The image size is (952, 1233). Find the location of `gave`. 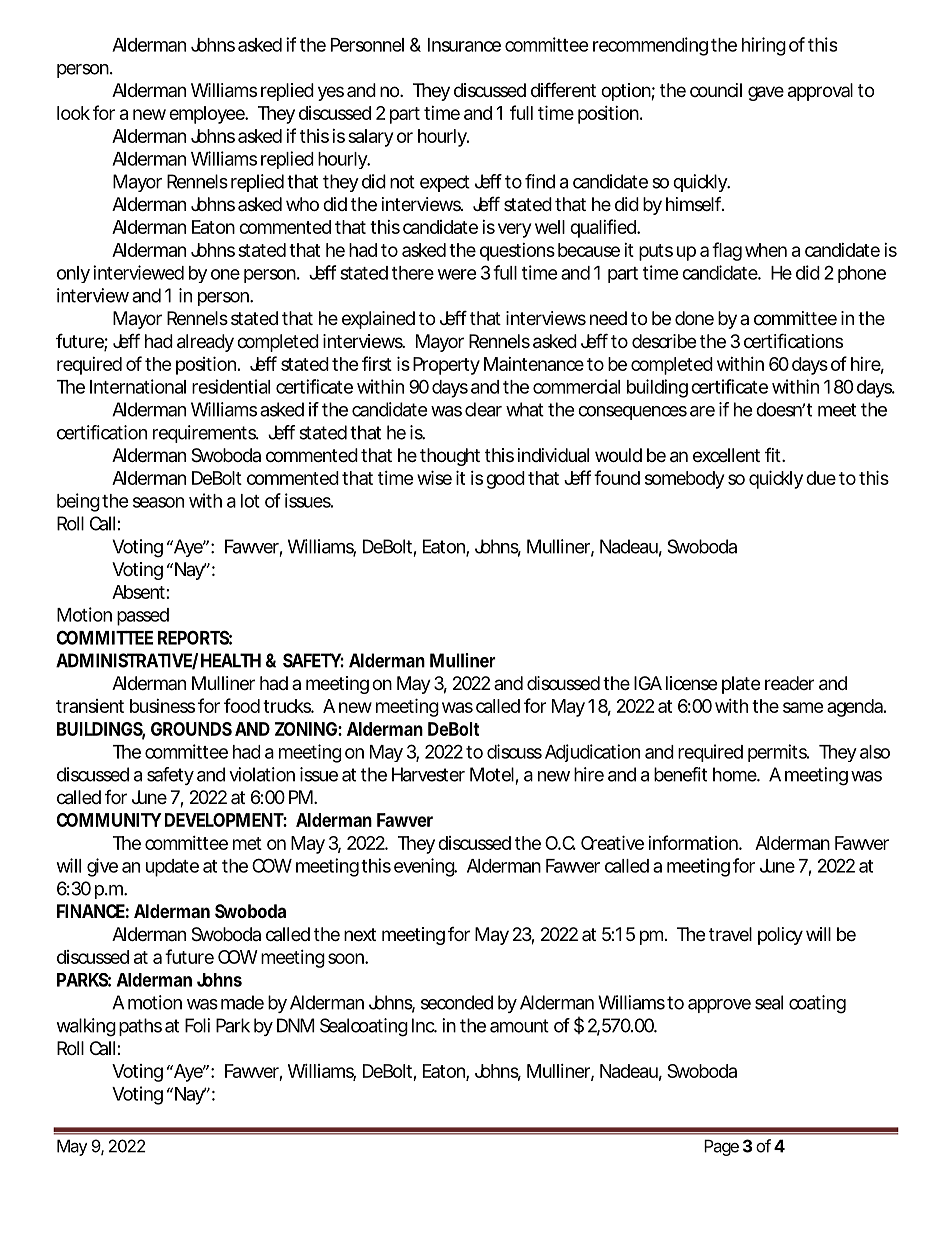

gave is located at coordinates (766, 93).
